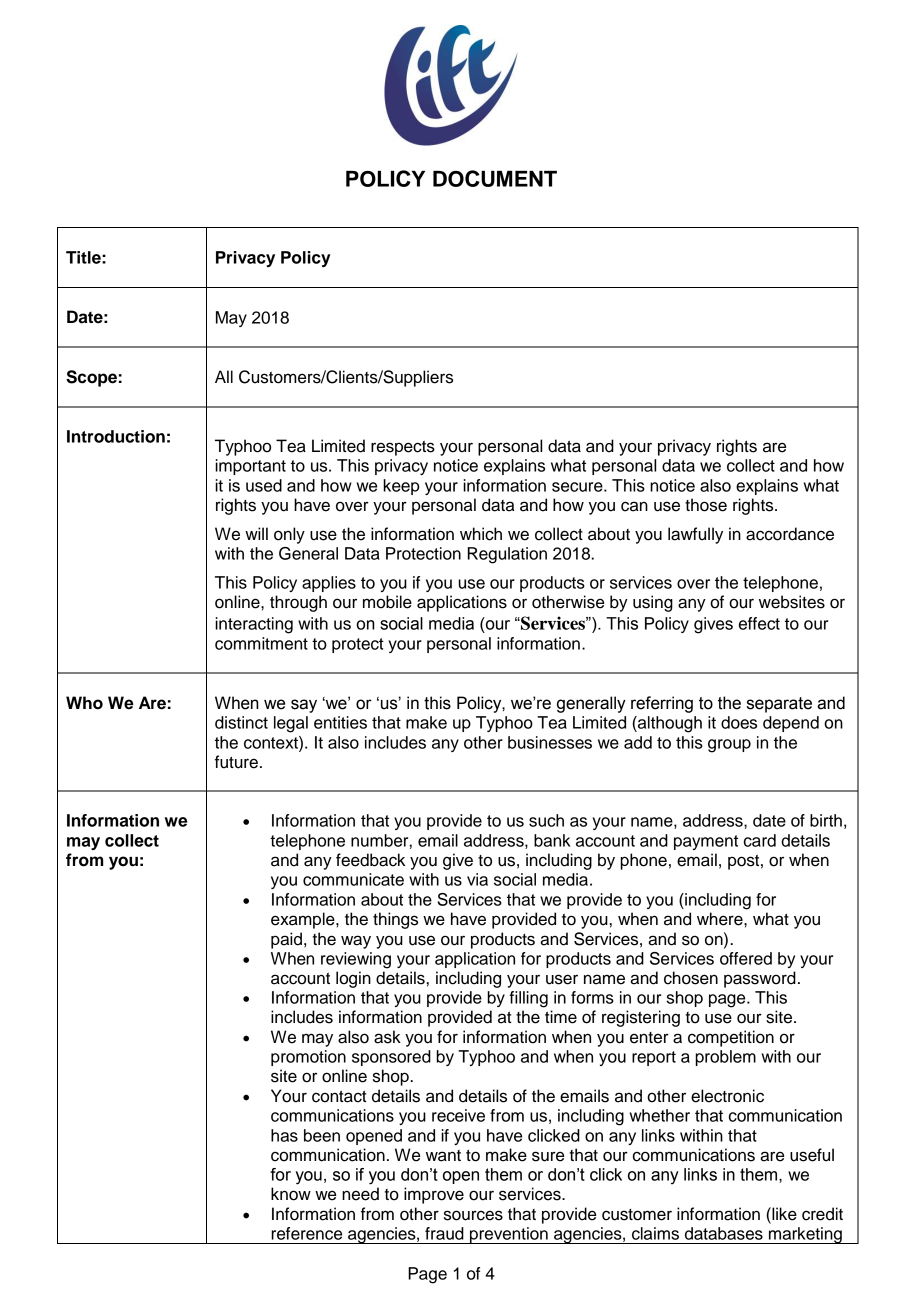  I want to click on businesses, so click(550, 742).
